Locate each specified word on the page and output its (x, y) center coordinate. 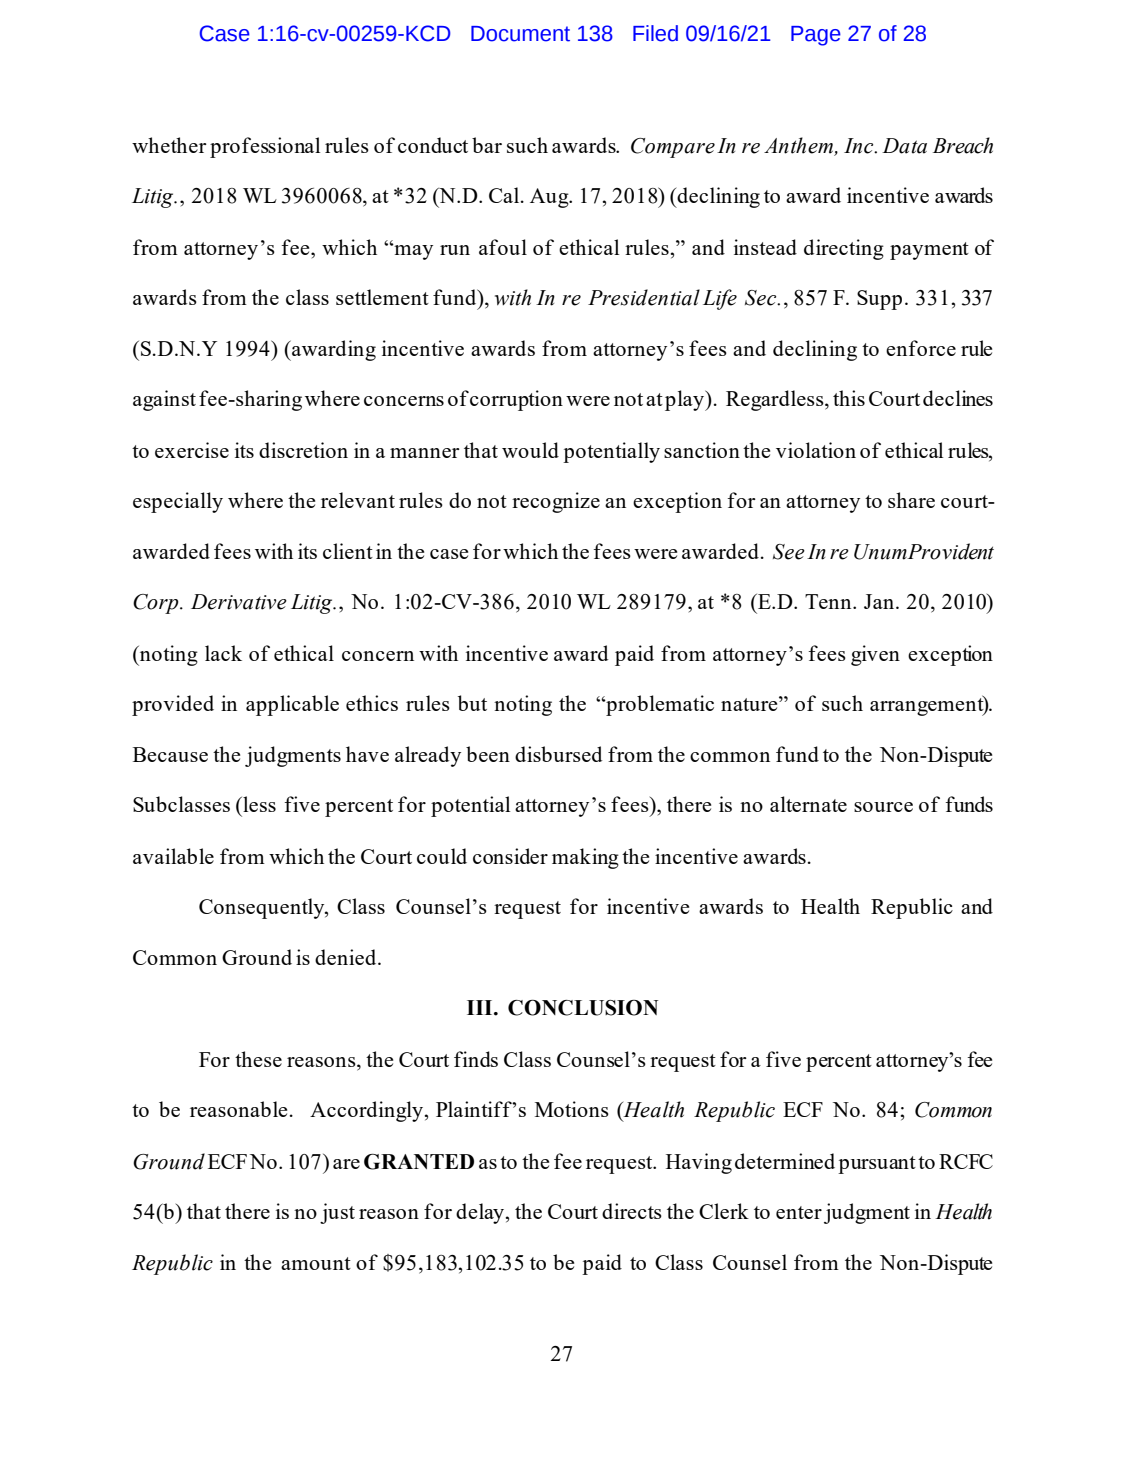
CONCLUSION (583, 1008)
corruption (516, 400)
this (849, 398)
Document (520, 34)
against (164, 400)
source (883, 807)
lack (223, 653)
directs (632, 1211)
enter (799, 1212)
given (875, 655)
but (472, 703)
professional (265, 147)
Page (816, 36)
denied (347, 957)
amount (316, 1263)
